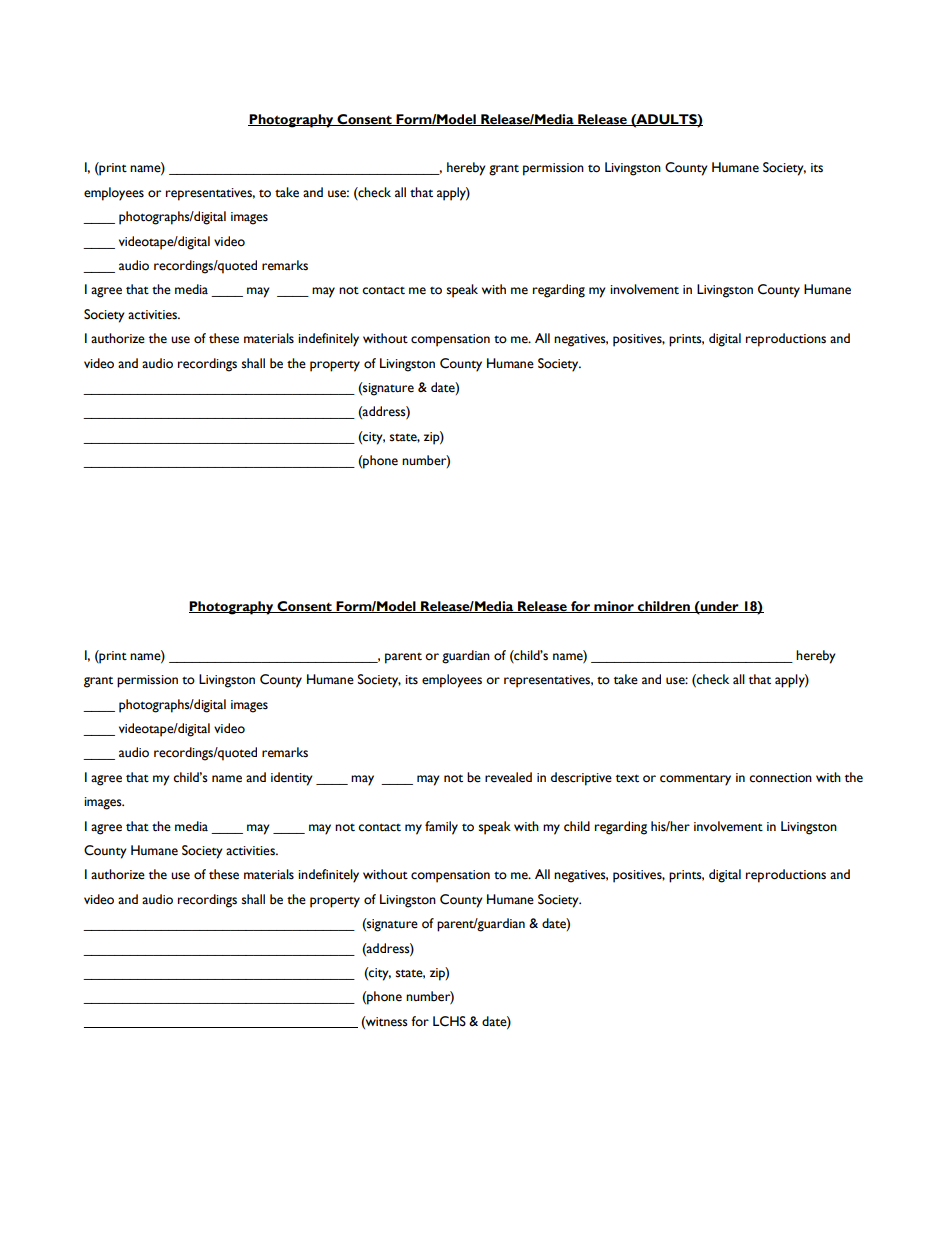 Image resolution: width=952 pixels, height=1233 pixels. What do you see at coordinates (695, 780) in the screenshot?
I see `commentary` at bounding box center [695, 780].
